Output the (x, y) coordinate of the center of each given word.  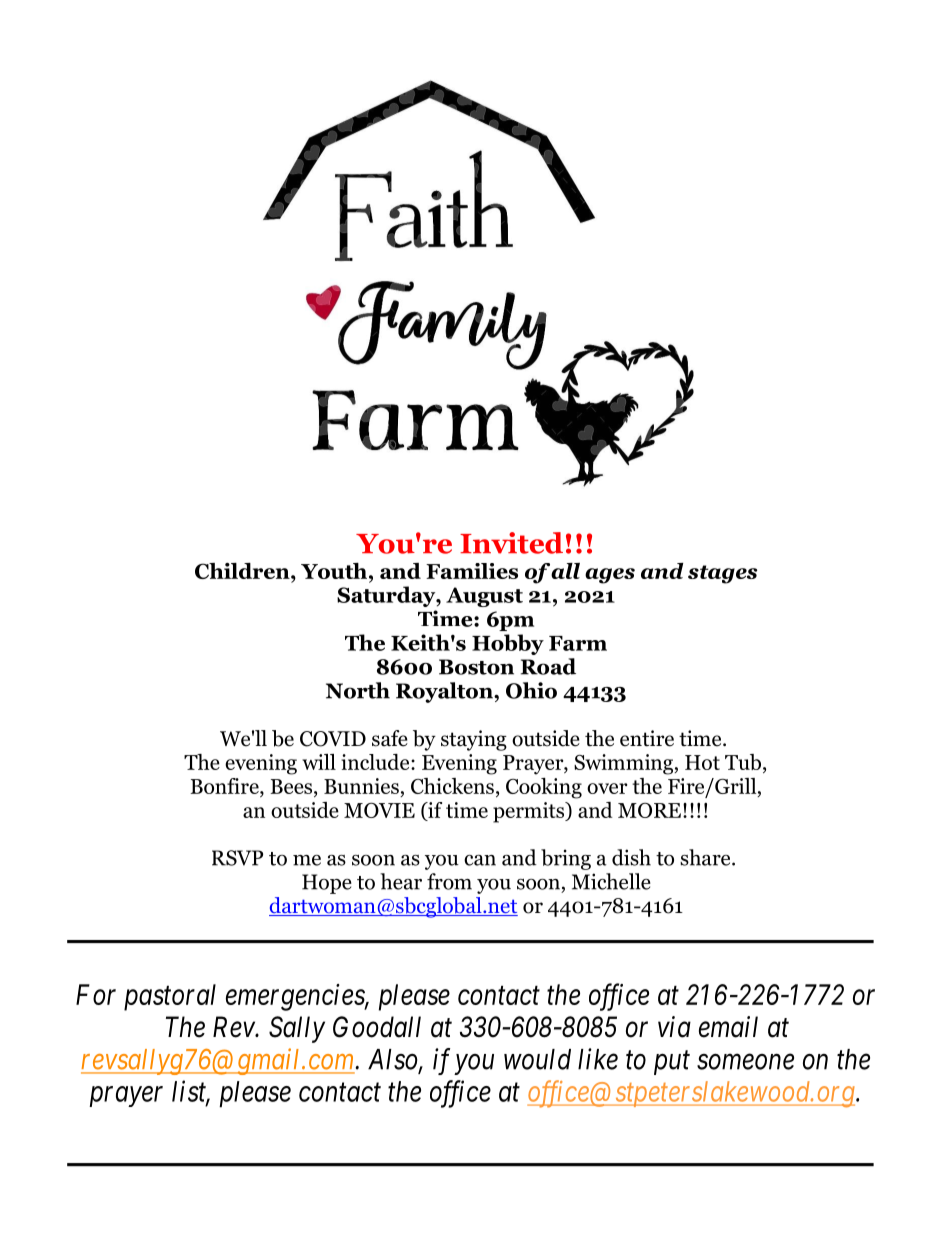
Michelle (611, 881)
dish (631, 857)
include (376, 762)
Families (472, 571)
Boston (476, 667)
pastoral (170, 997)
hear (401, 881)
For (96, 994)
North (358, 690)
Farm (578, 643)
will (319, 762)
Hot (702, 762)
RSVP (237, 858)
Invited (511, 543)
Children (243, 571)
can (480, 860)
